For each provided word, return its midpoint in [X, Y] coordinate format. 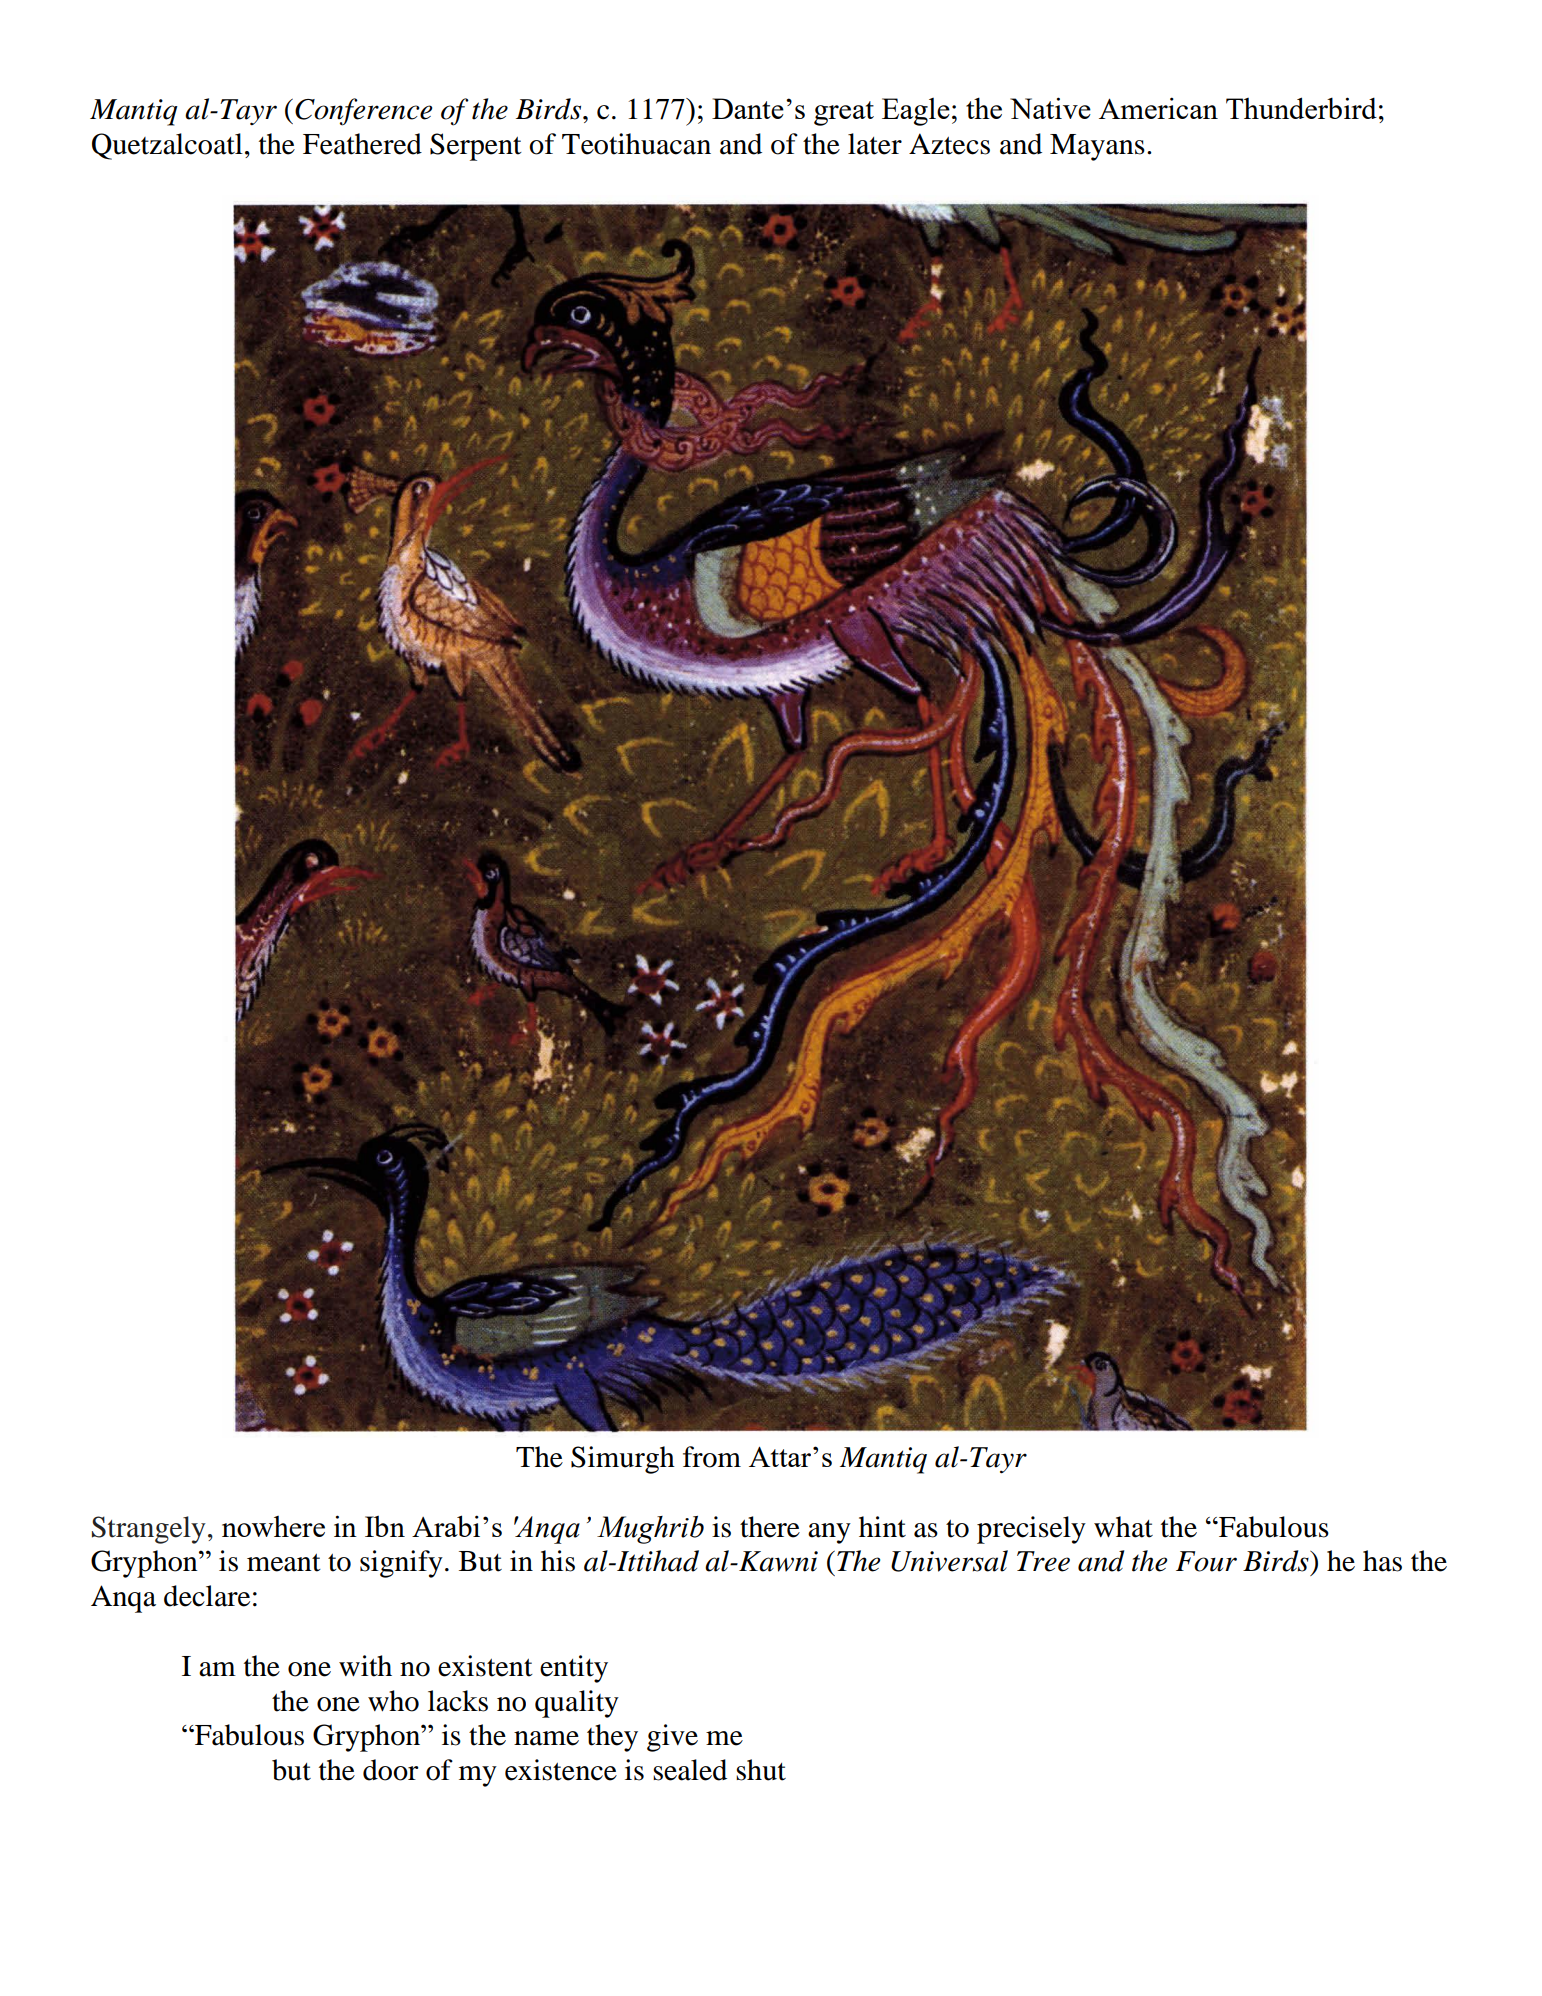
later [875, 144]
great [844, 113]
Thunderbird [1301, 108]
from [712, 1457]
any [829, 1533]
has [1382, 1561]
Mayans [1097, 147]
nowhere [273, 1526]
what [1123, 1527]
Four [1206, 1561]
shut [761, 1770]
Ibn [385, 1526]
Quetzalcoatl [167, 146]
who [393, 1701]
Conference [363, 112]
